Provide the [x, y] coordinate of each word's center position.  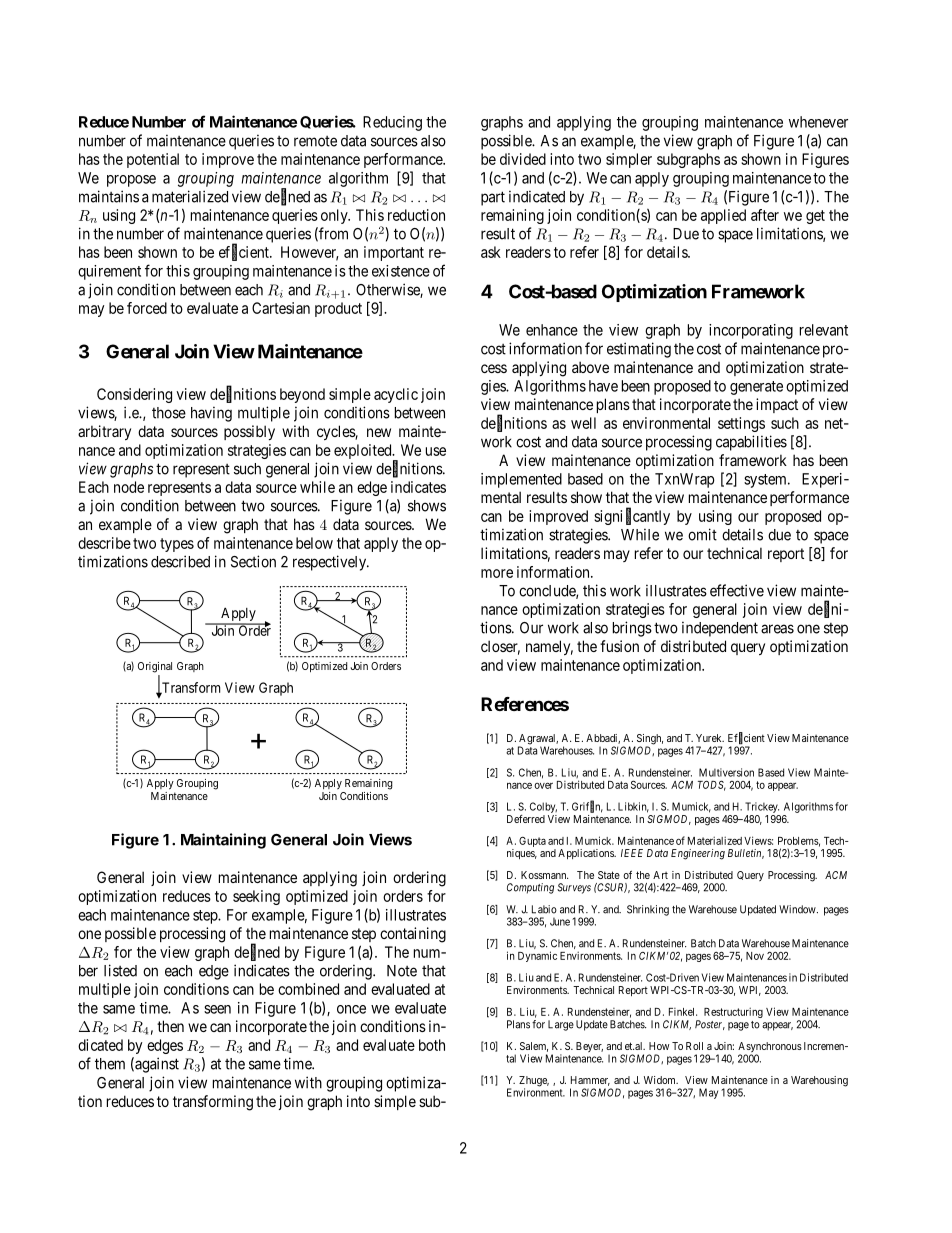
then [170, 1026]
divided [523, 159]
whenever [818, 122]
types [177, 545]
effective [737, 590]
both [432, 1045]
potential [153, 160]
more [497, 573]
